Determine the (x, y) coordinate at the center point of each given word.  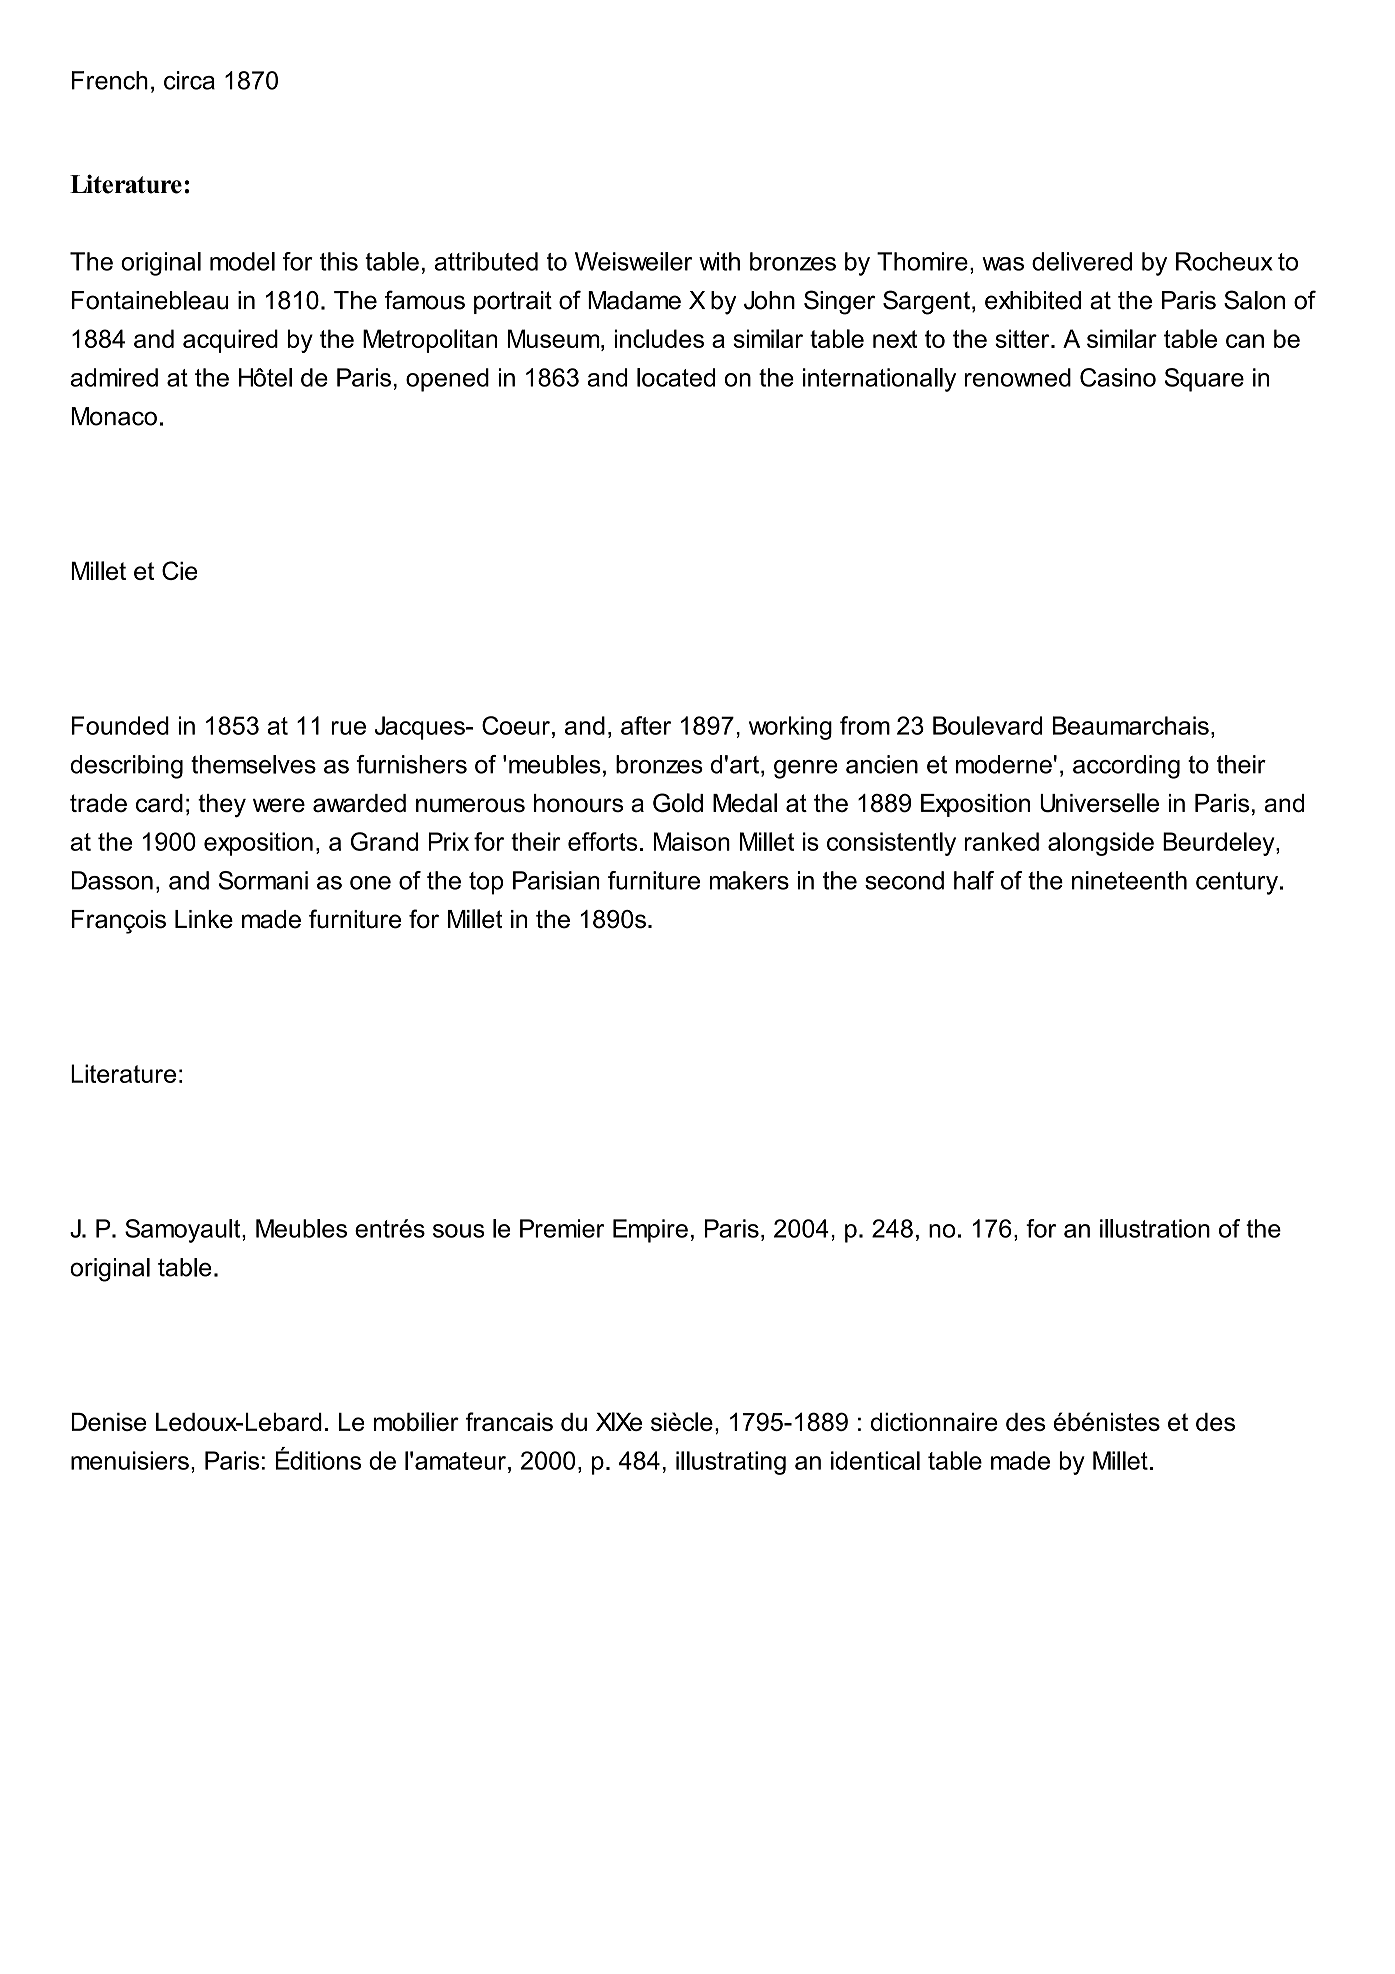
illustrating (731, 1463)
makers (749, 880)
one (370, 883)
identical (875, 1460)
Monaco (114, 416)
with (719, 261)
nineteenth (1129, 880)
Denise (109, 1422)
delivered (1082, 261)
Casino (1118, 377)
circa (189, 80)
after (646, 725)
